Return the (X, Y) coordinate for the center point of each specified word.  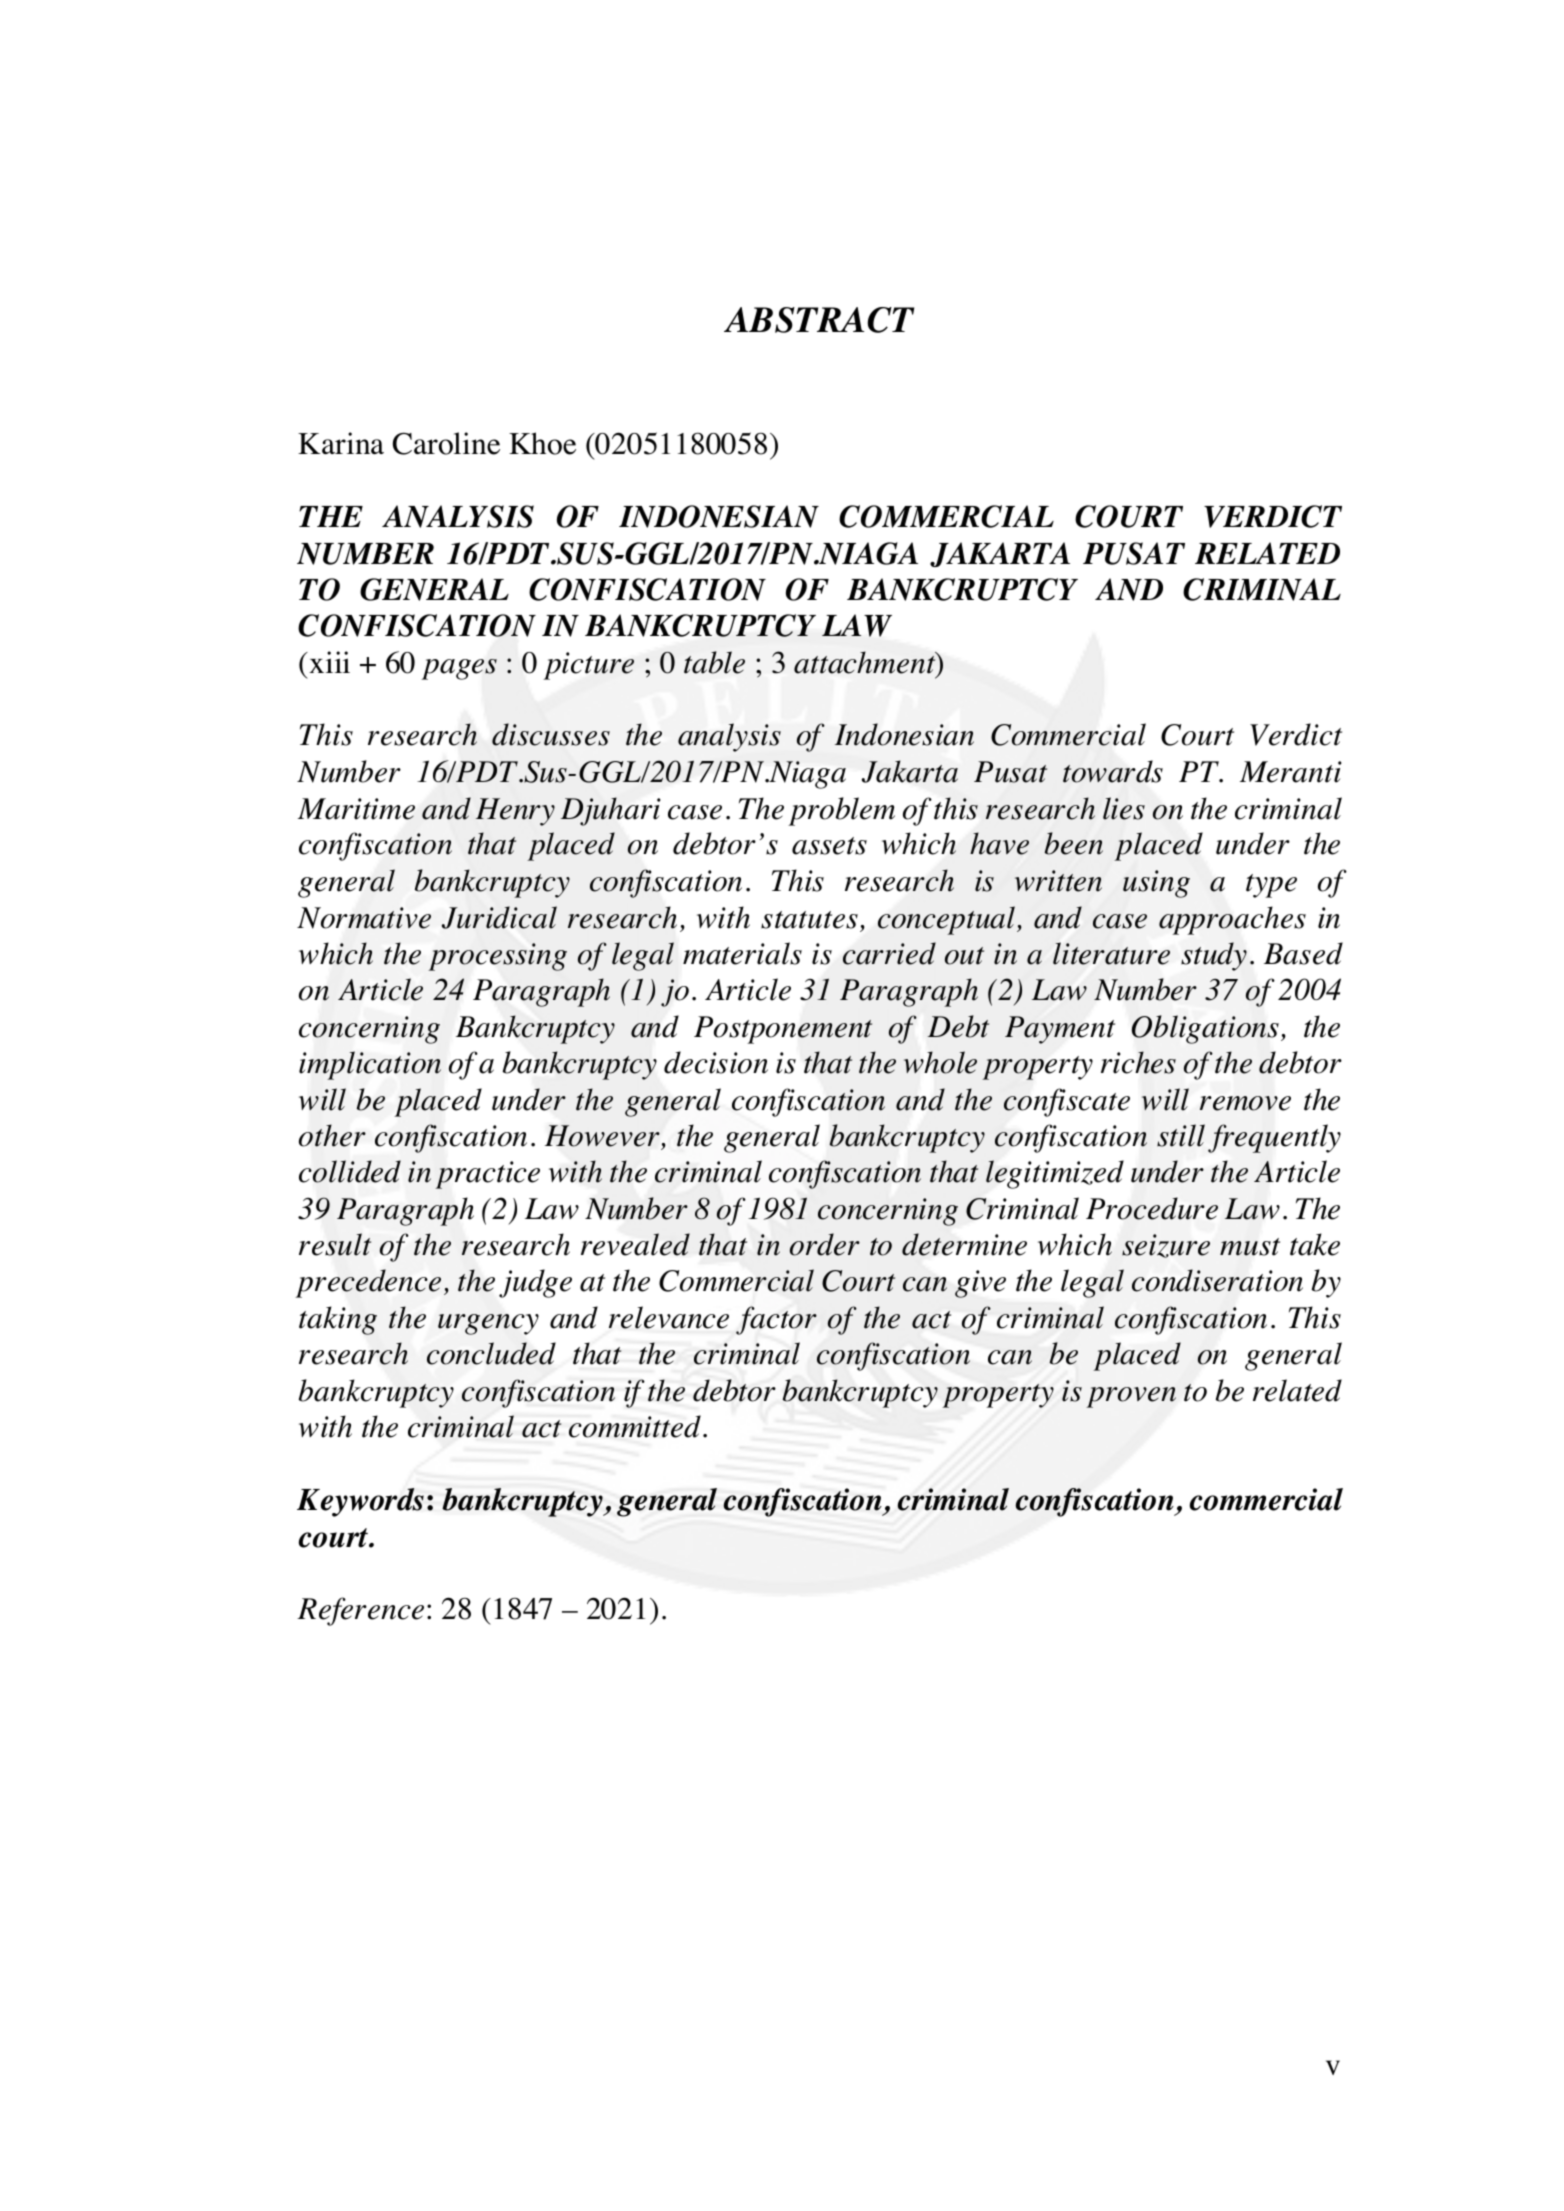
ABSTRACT (819, 320)
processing (498, 957)
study (1214, 956)
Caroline (446, 443)
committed (635, 1426)
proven (1131, 1397)
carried (889, 953)
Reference (360, 1611)
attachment (866, 663)
